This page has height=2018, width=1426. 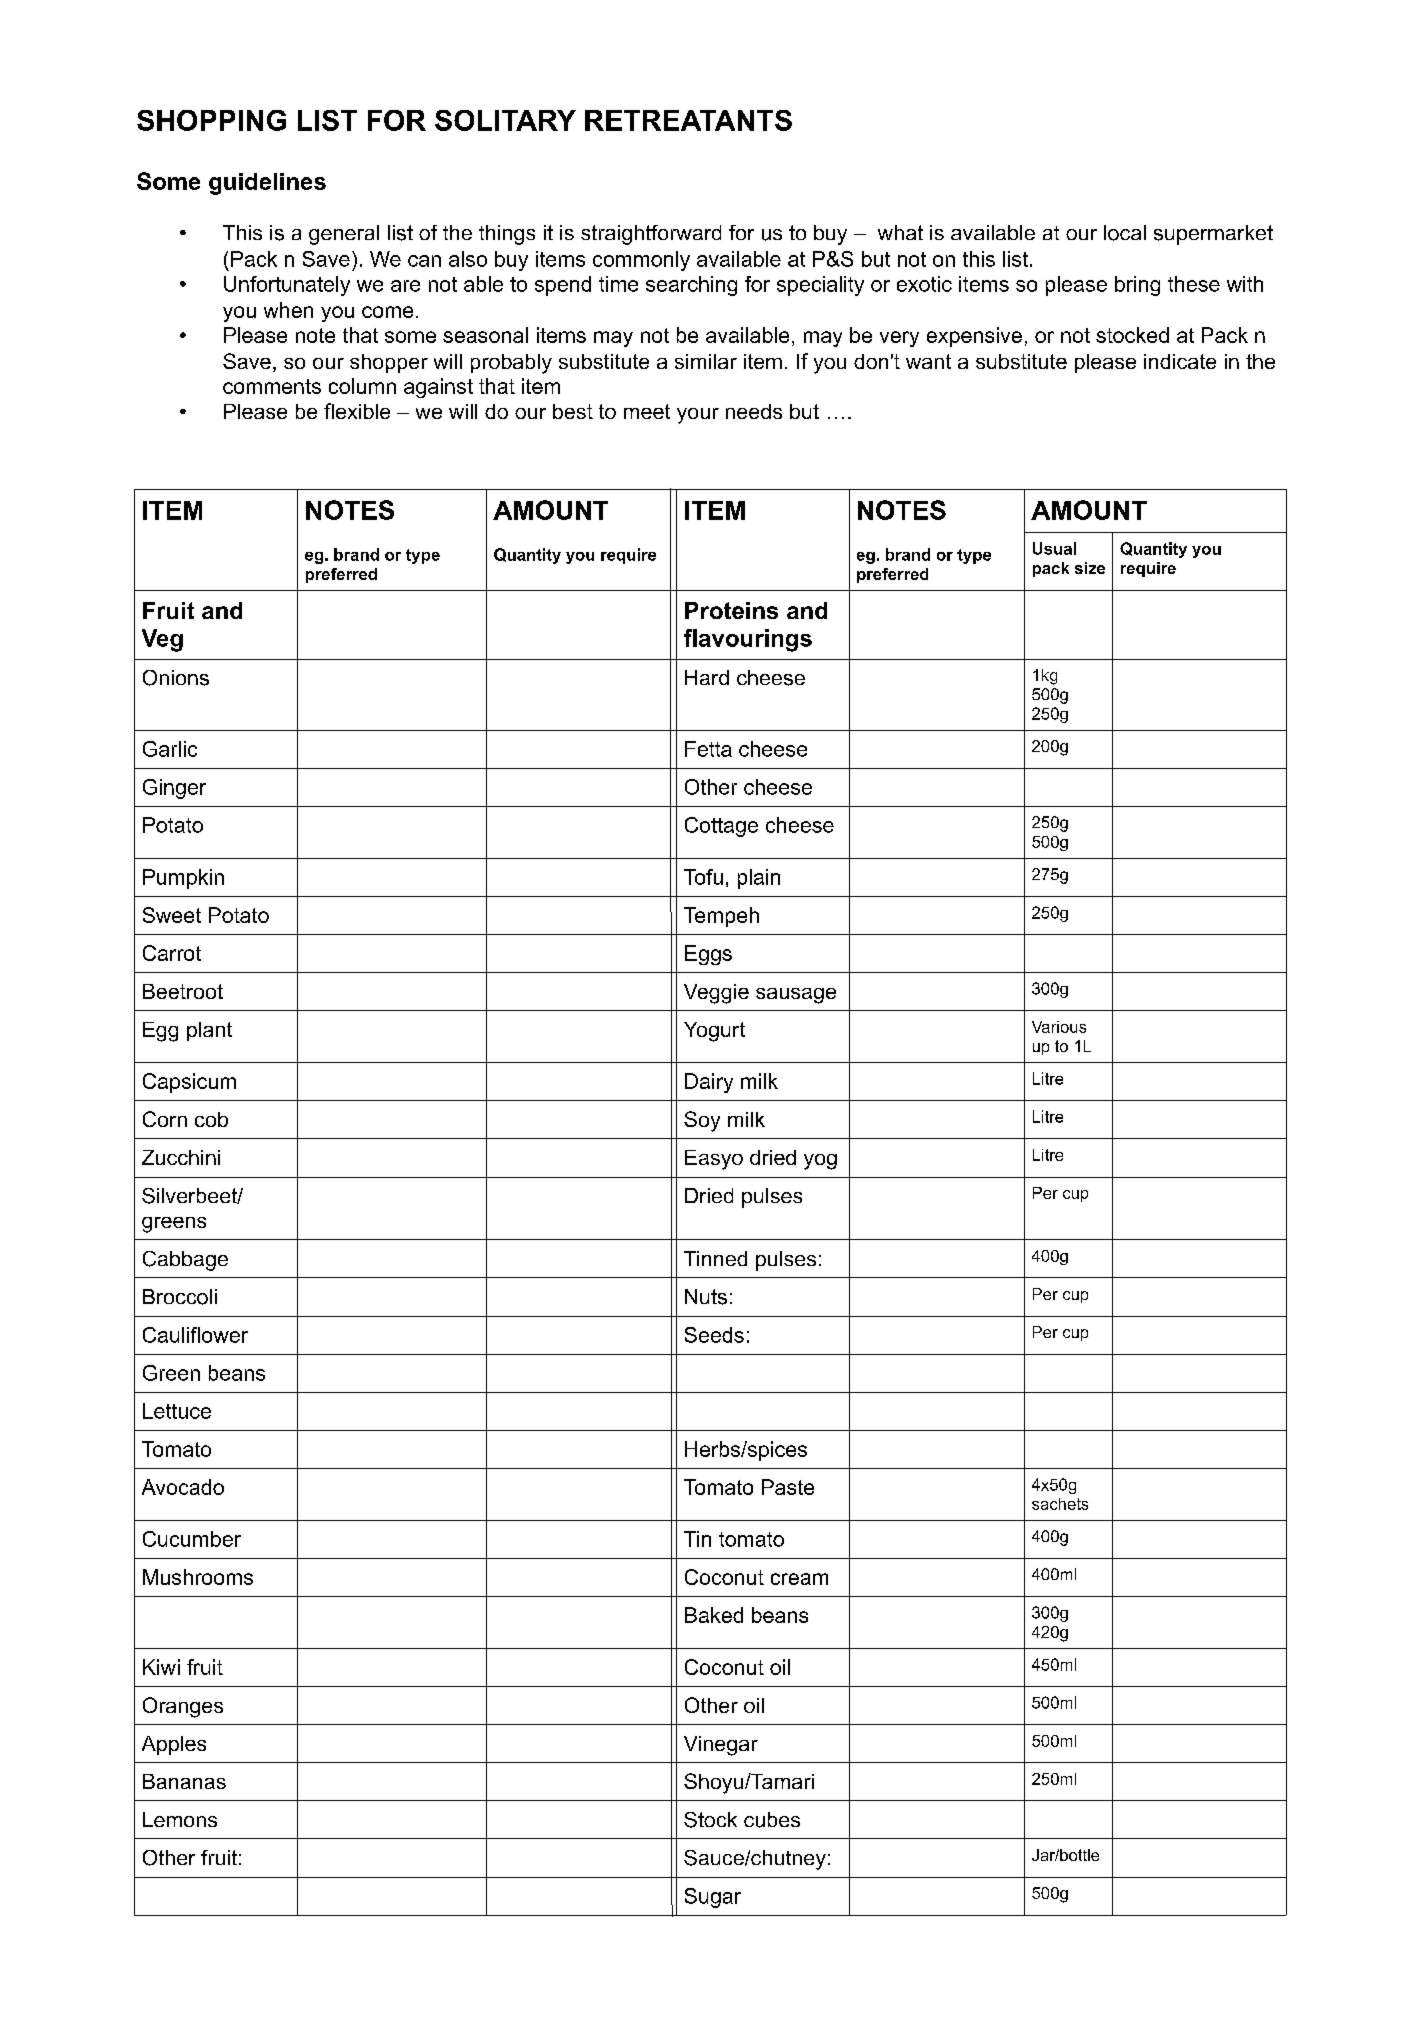 I want to click on Sweet, so click(x=172, y=915).
